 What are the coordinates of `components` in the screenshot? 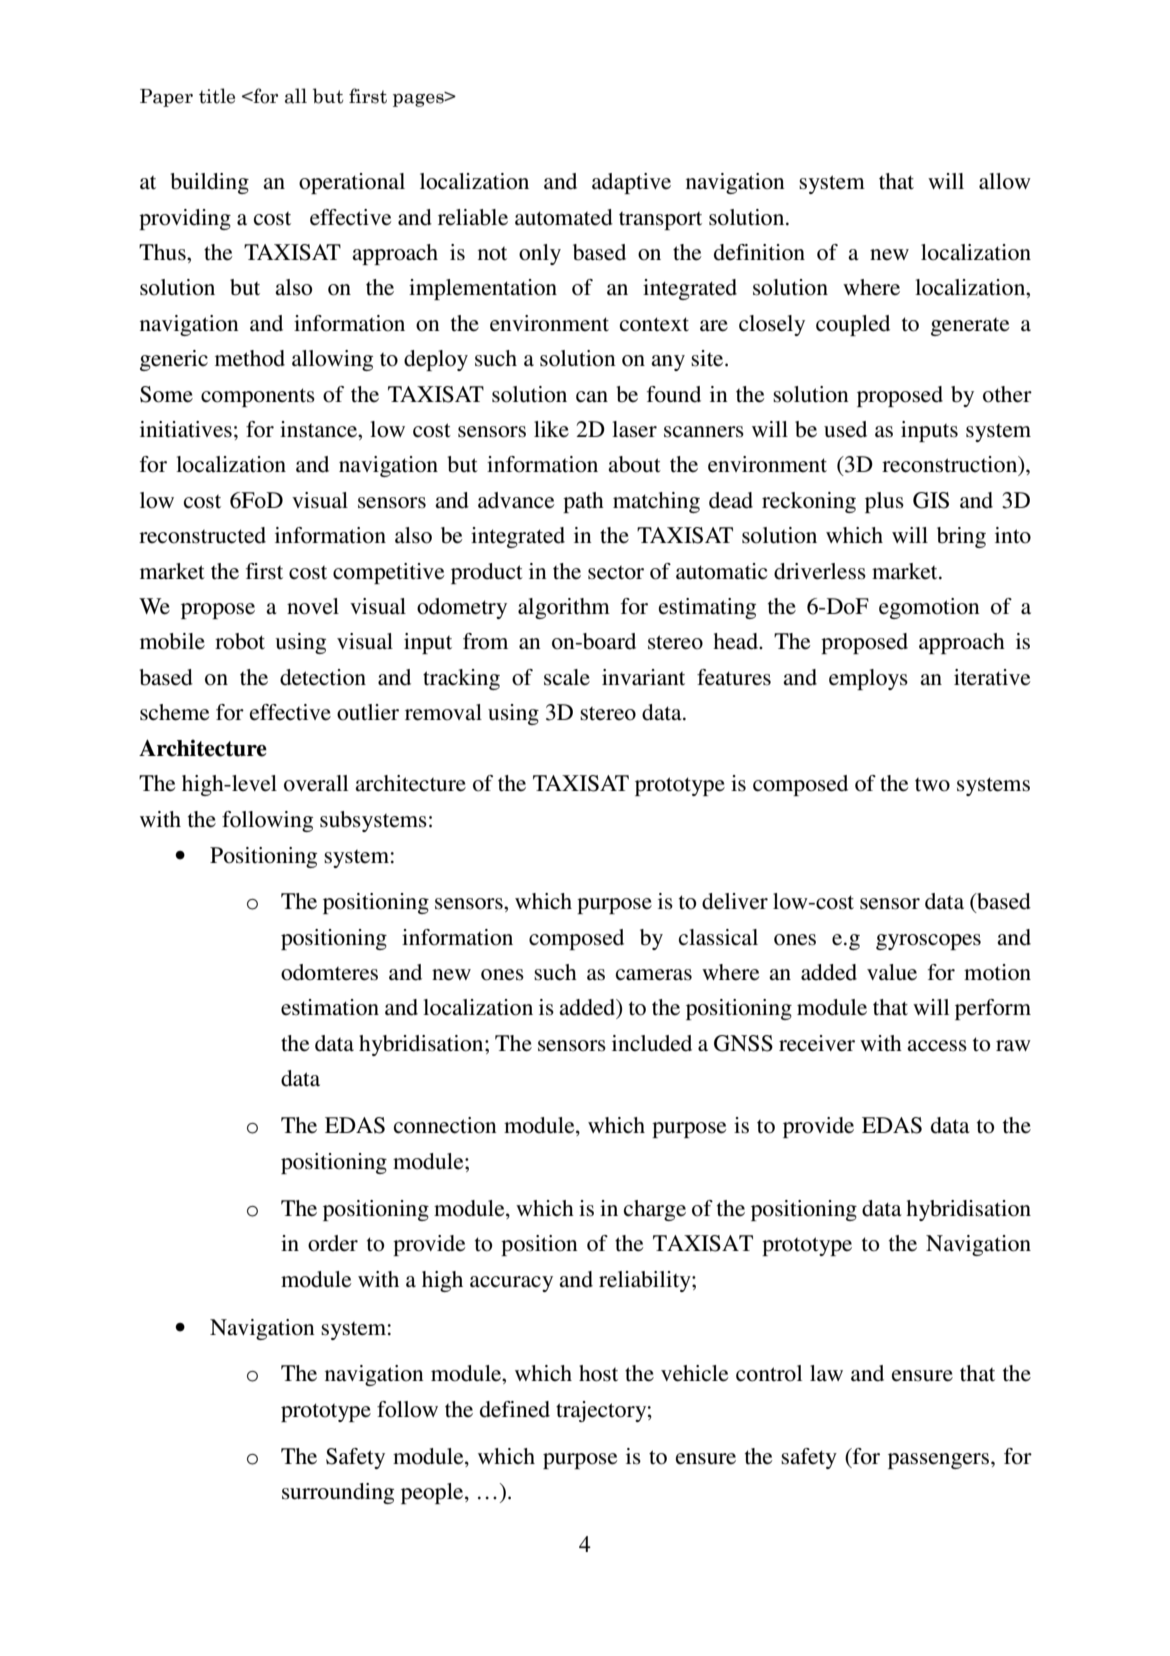 It's located at (258, 397).
